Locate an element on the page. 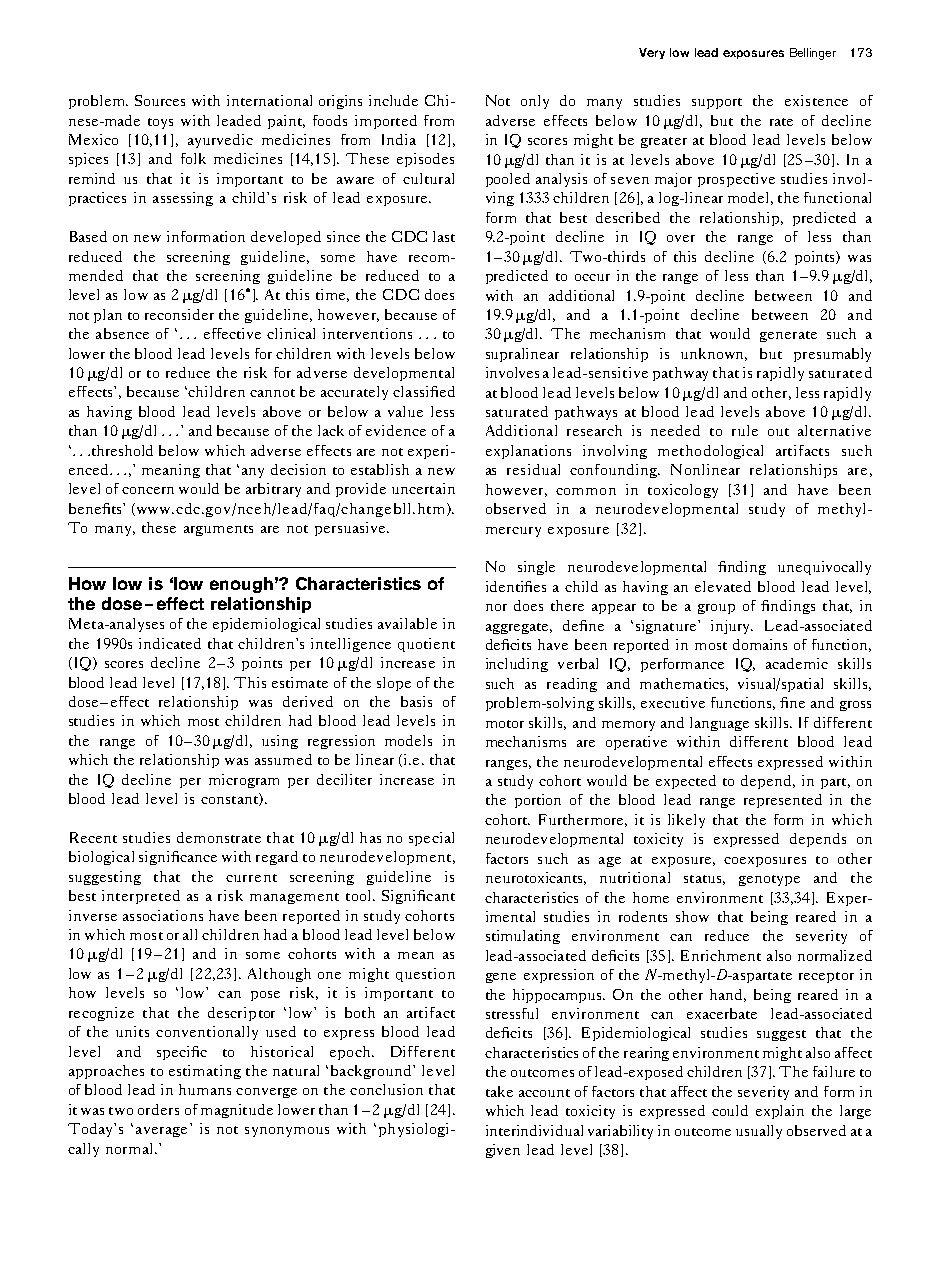 The height and width of the image is (1270, 952). Sources is located at coordinates (160, 100).
